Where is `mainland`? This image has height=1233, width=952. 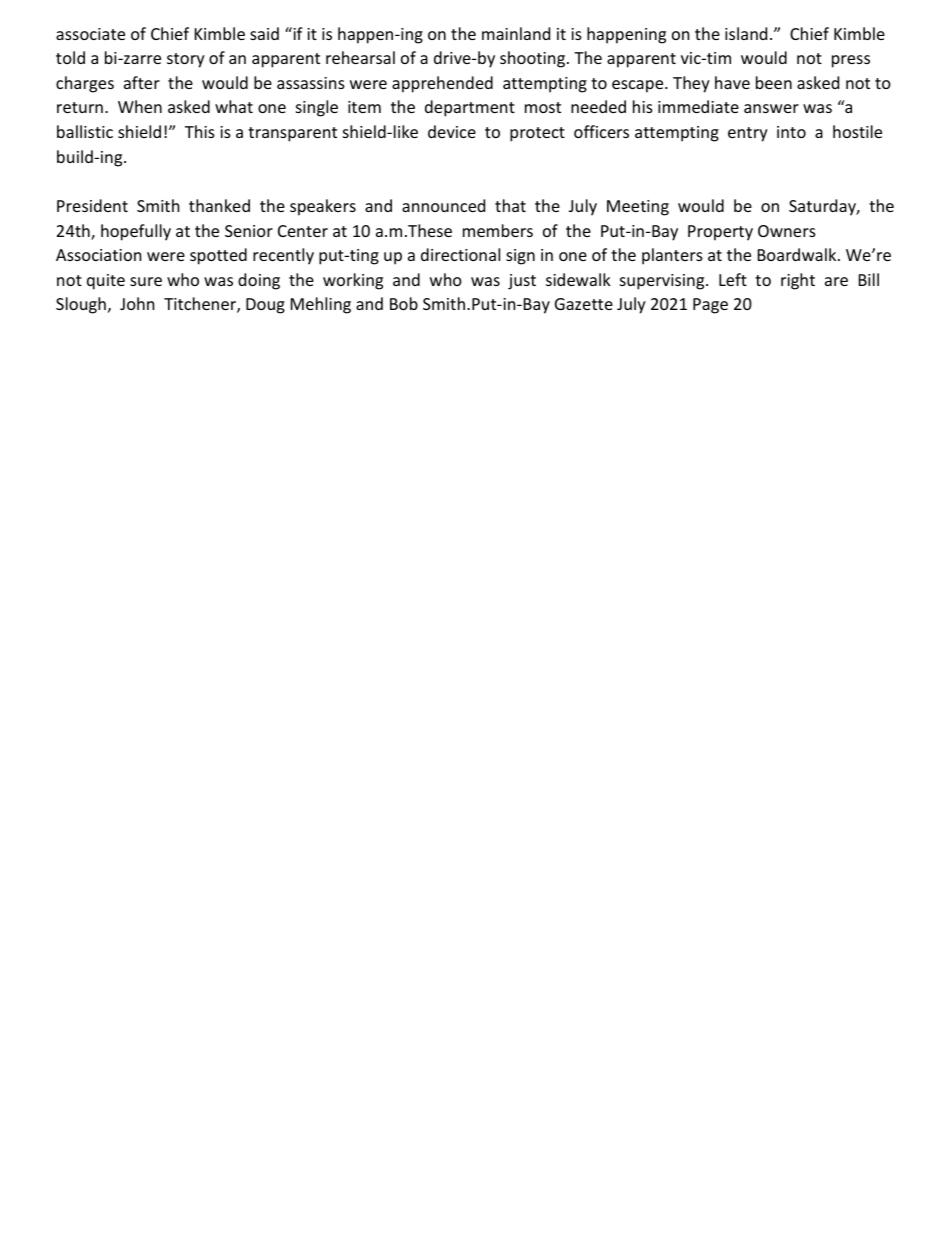
mainland is located at coordinates (516, 33).
